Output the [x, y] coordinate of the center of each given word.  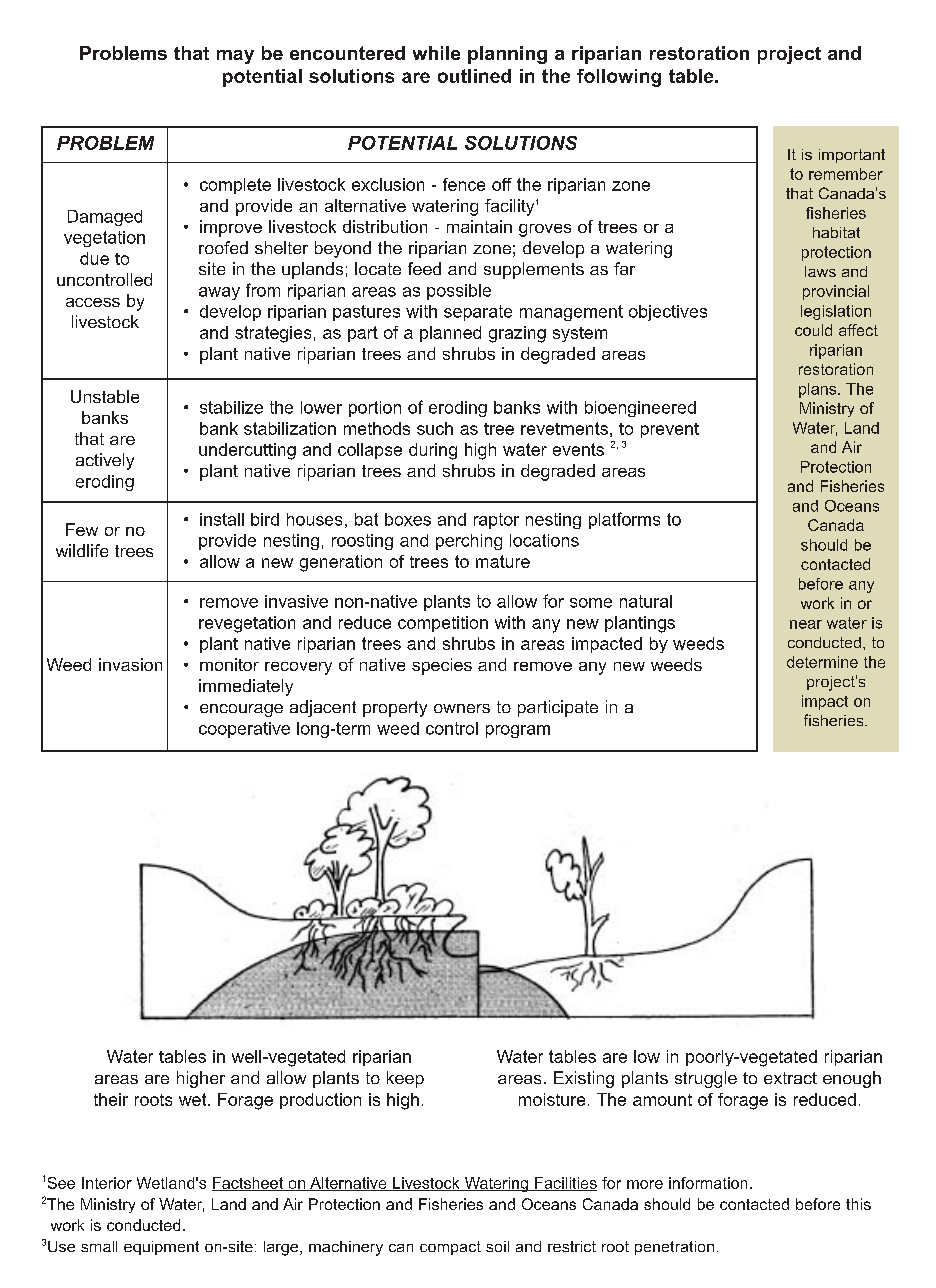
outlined [474, 76]
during [433, 451]
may [235, 57]
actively [105, 461]
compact [450, 1248]
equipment [161, 1248]
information [708, 1183]
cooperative [244, 730]
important [852, 156]
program [518, 731]
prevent [670, 430]
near [806, 624]
